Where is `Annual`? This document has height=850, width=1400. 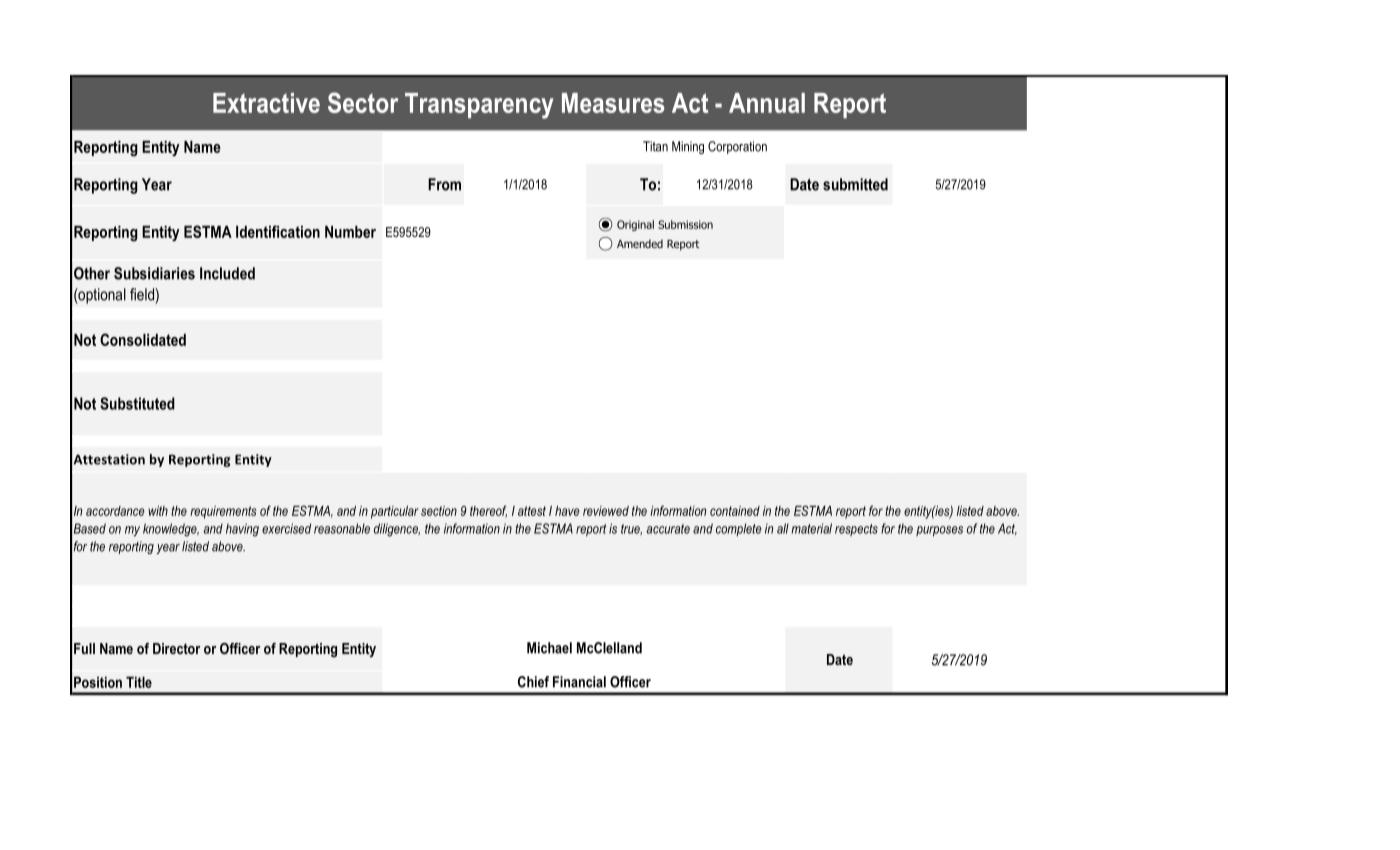 Annual is located at coordinates (767, 103).
